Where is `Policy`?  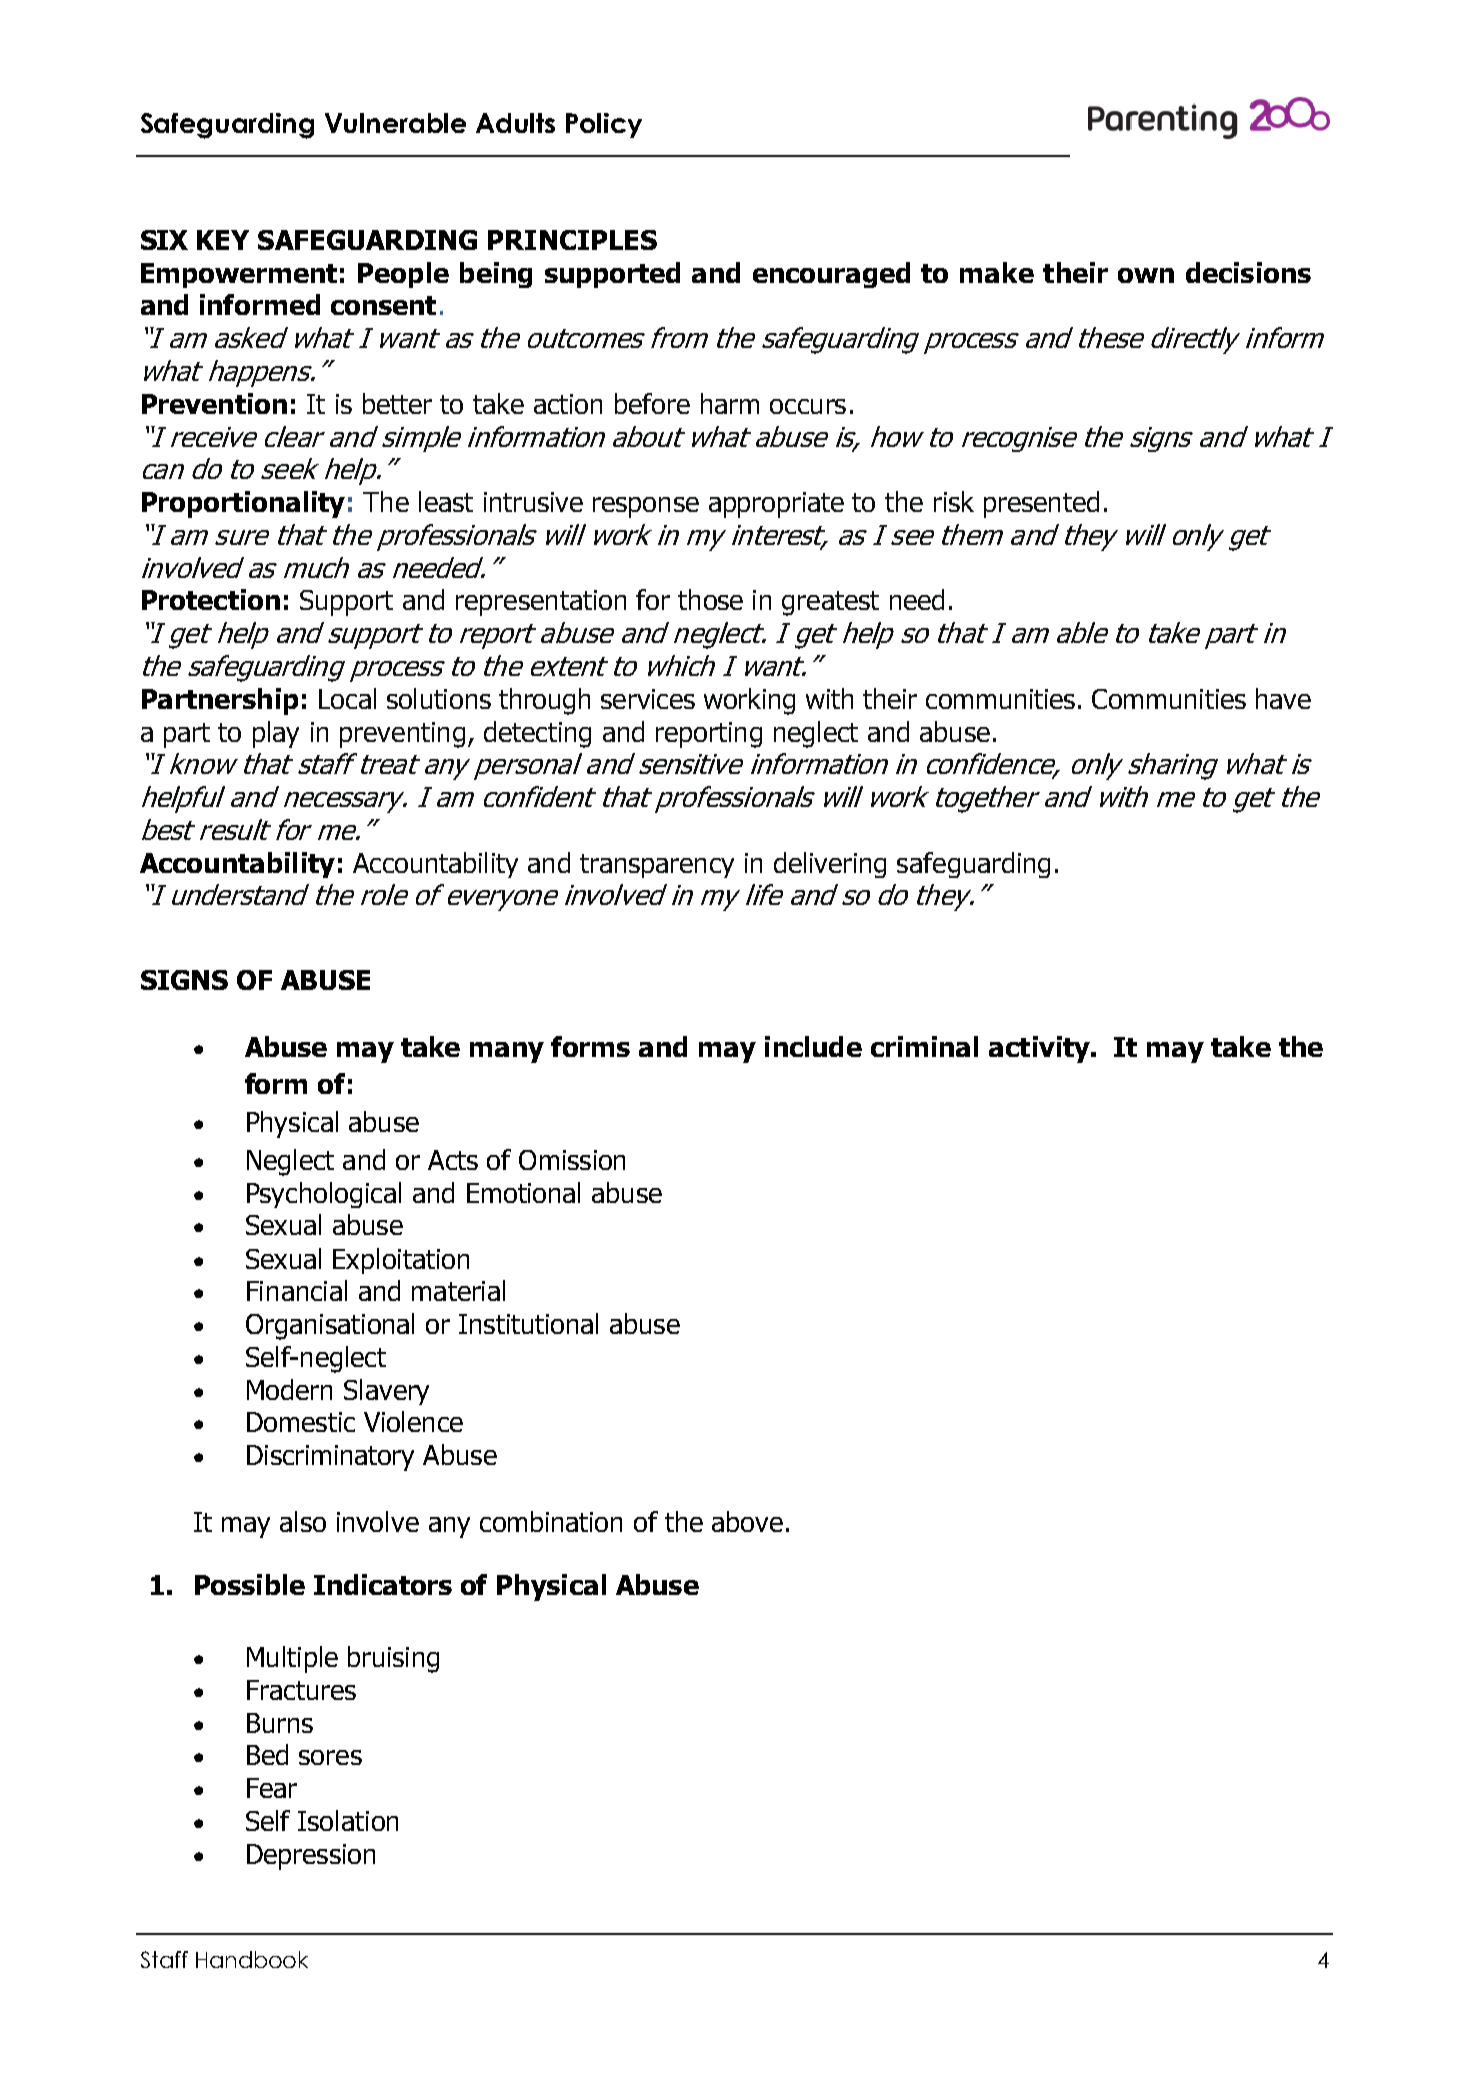 Policy is located at coordinates (604, 125).
